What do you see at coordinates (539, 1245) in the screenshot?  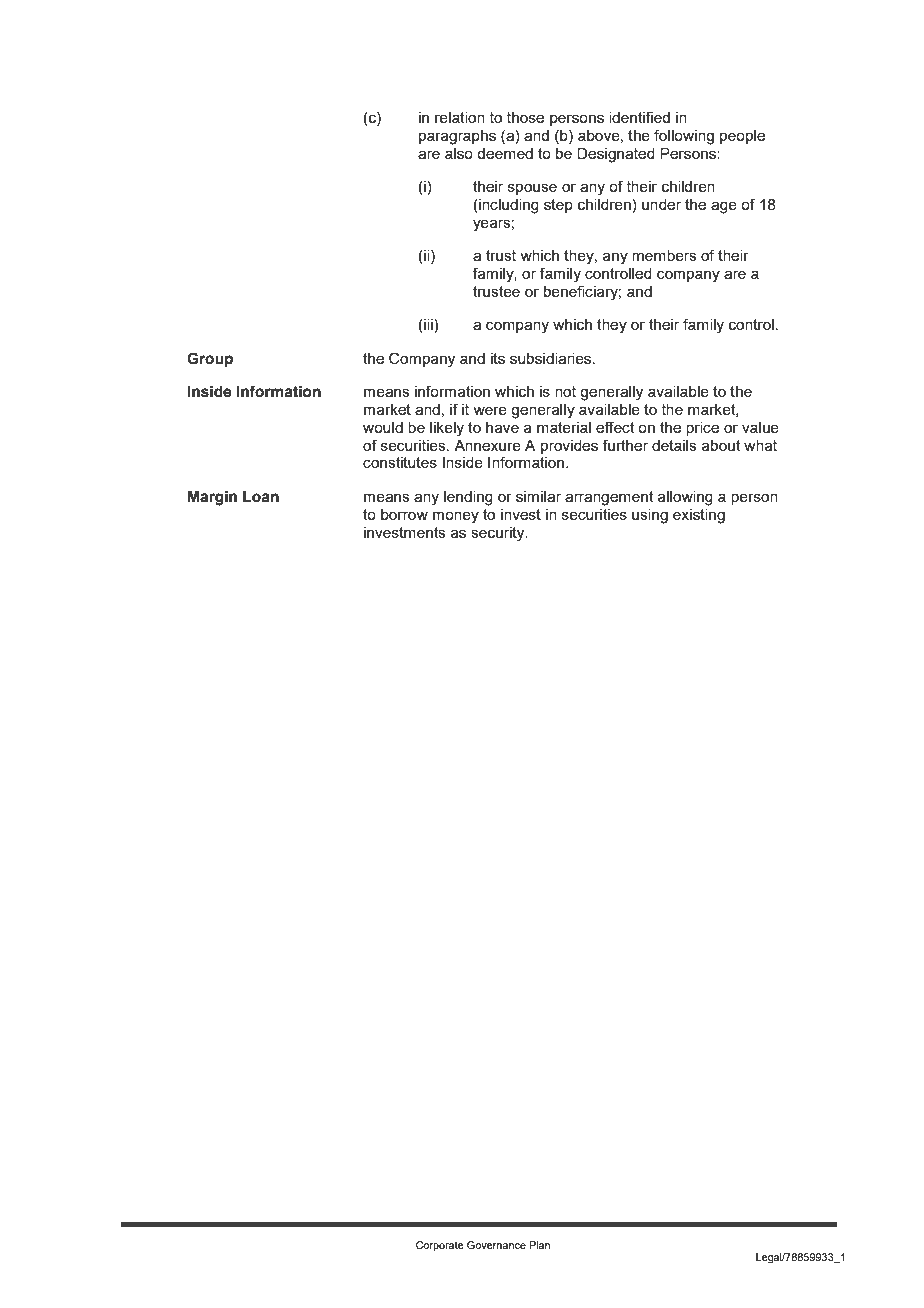 I see `Plan` at bounding box center [539, 1245].
